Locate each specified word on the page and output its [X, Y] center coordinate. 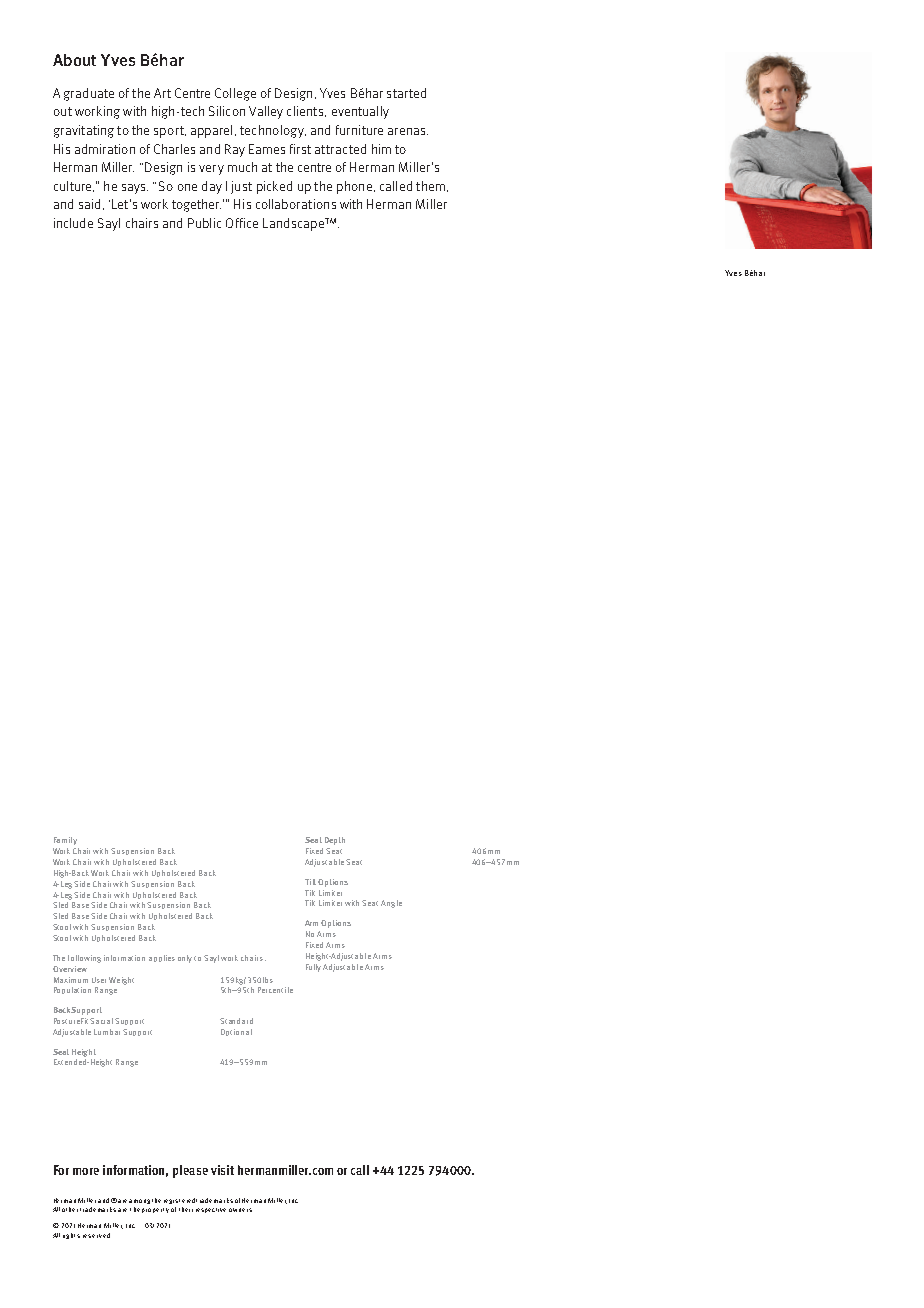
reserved [96, 1235]
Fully [313, 968]
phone [354, 187]
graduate [89, 94]
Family [65, 841]
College [235, 94]
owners [240, 1210]
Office [242, 223]
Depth [335, 841]
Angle [391, 904]
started [406, 93]
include [73, 223]
